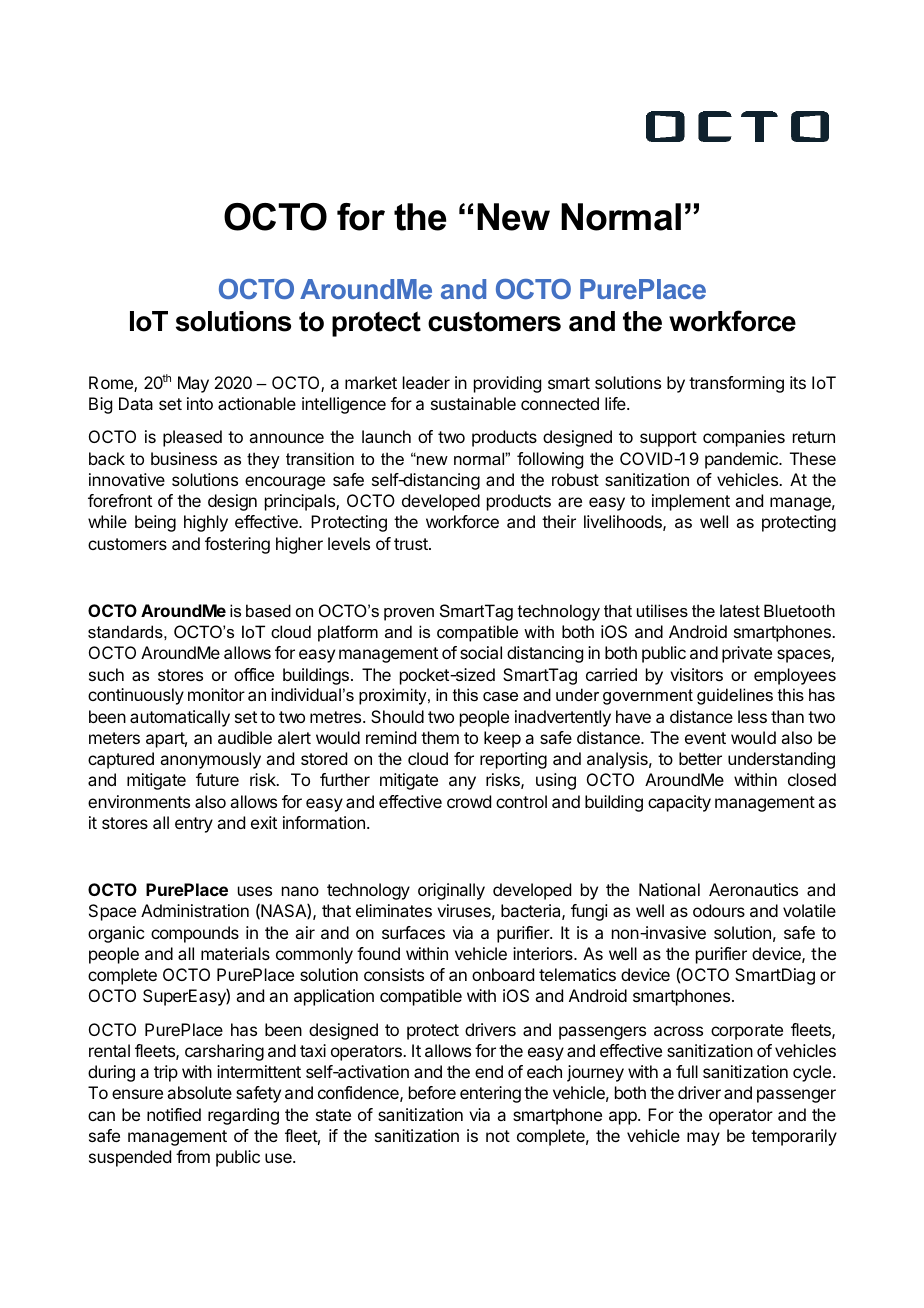 The image size is (924, 1308). Describe the element at coordinates (473, 403) in the screenshot. I see `sustainable` at that location.
